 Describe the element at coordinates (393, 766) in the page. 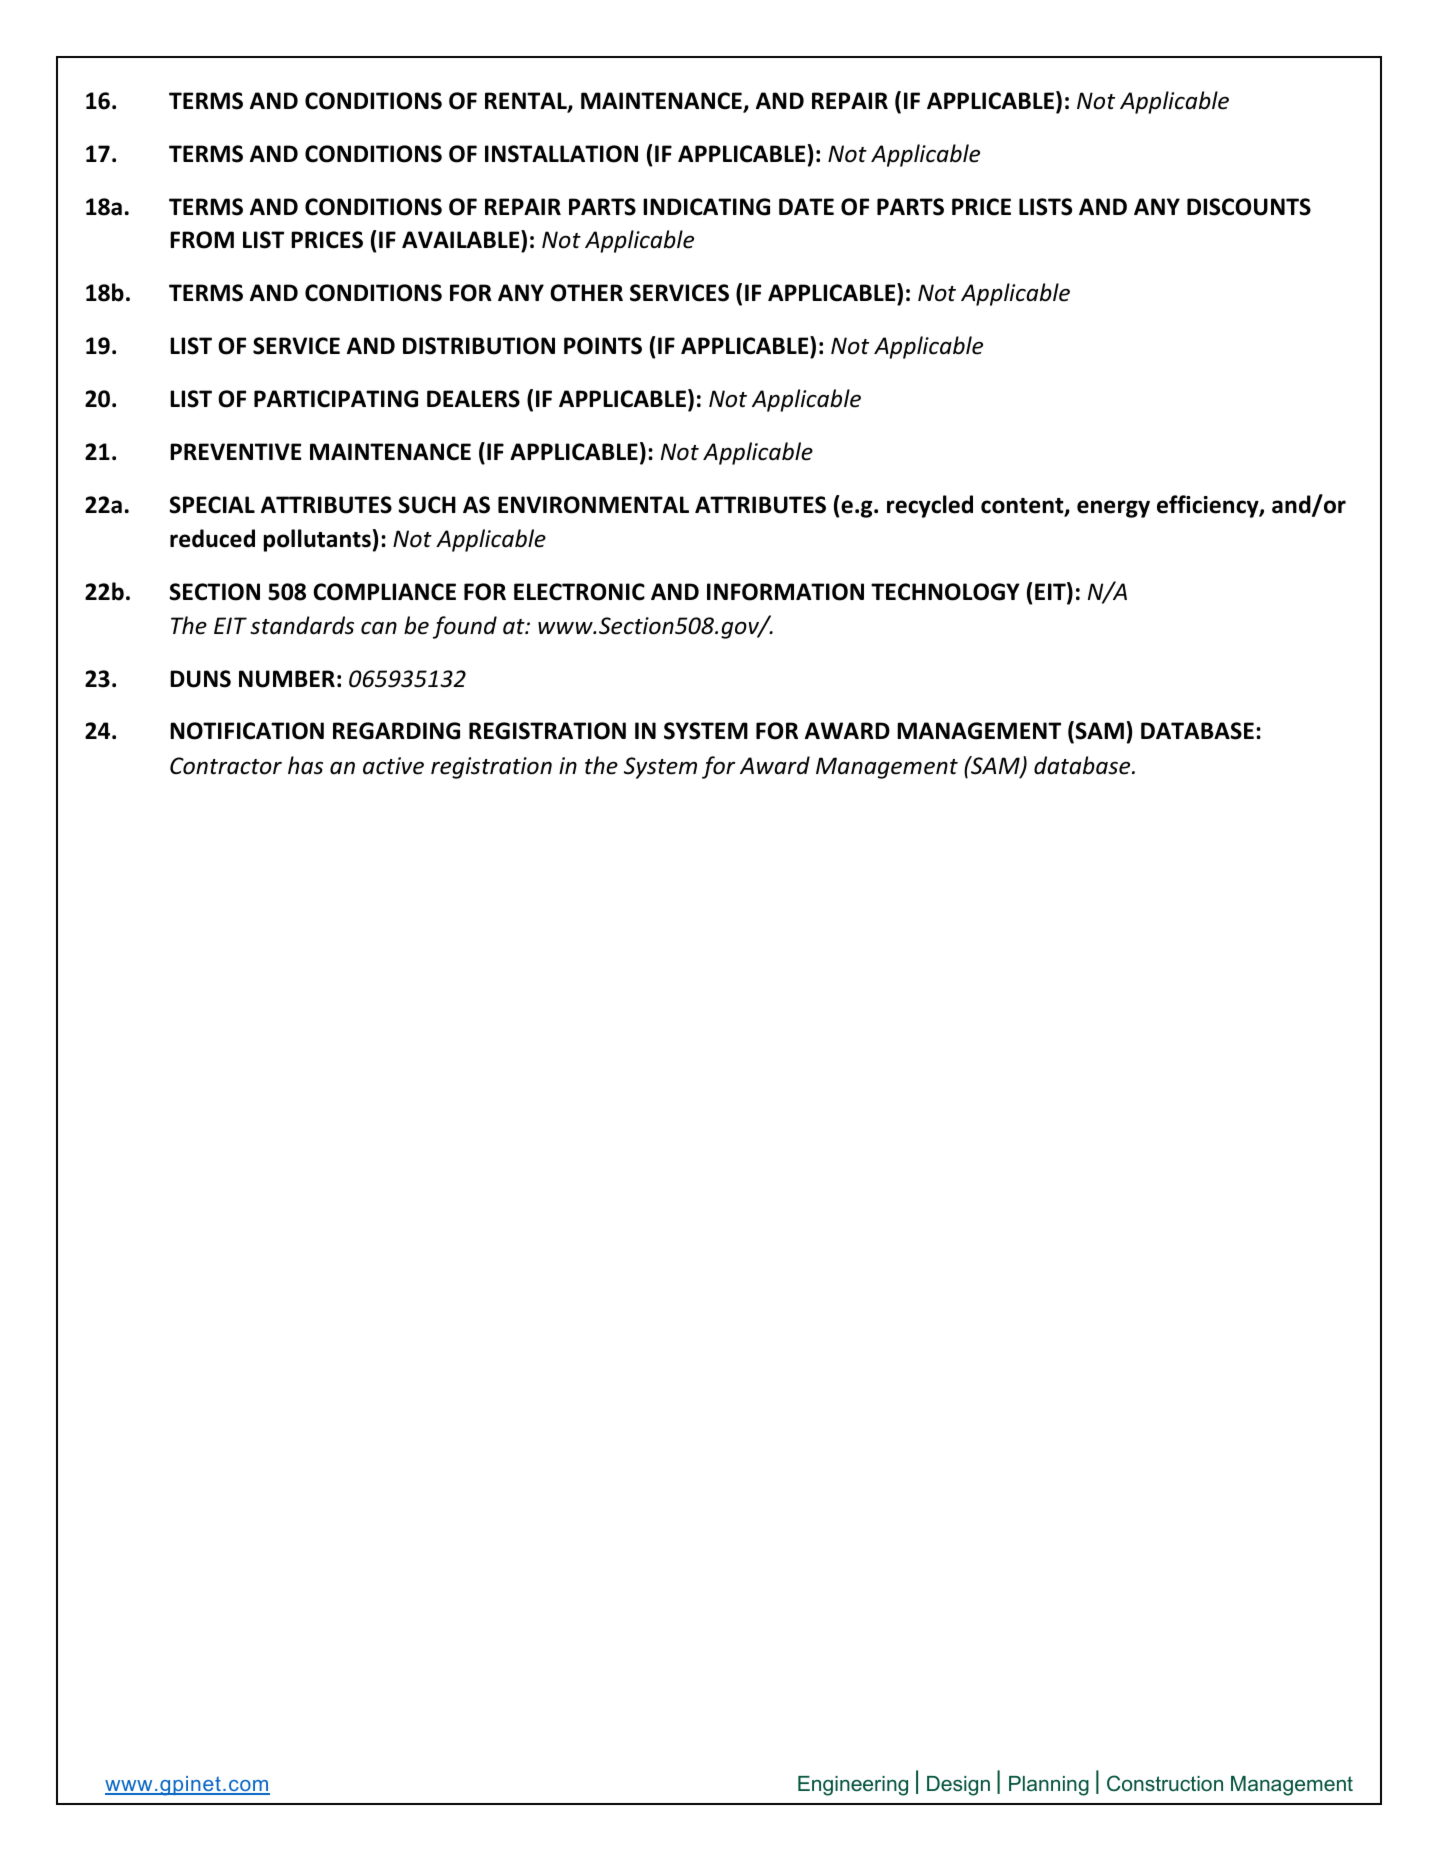

I see `active` at that location.
